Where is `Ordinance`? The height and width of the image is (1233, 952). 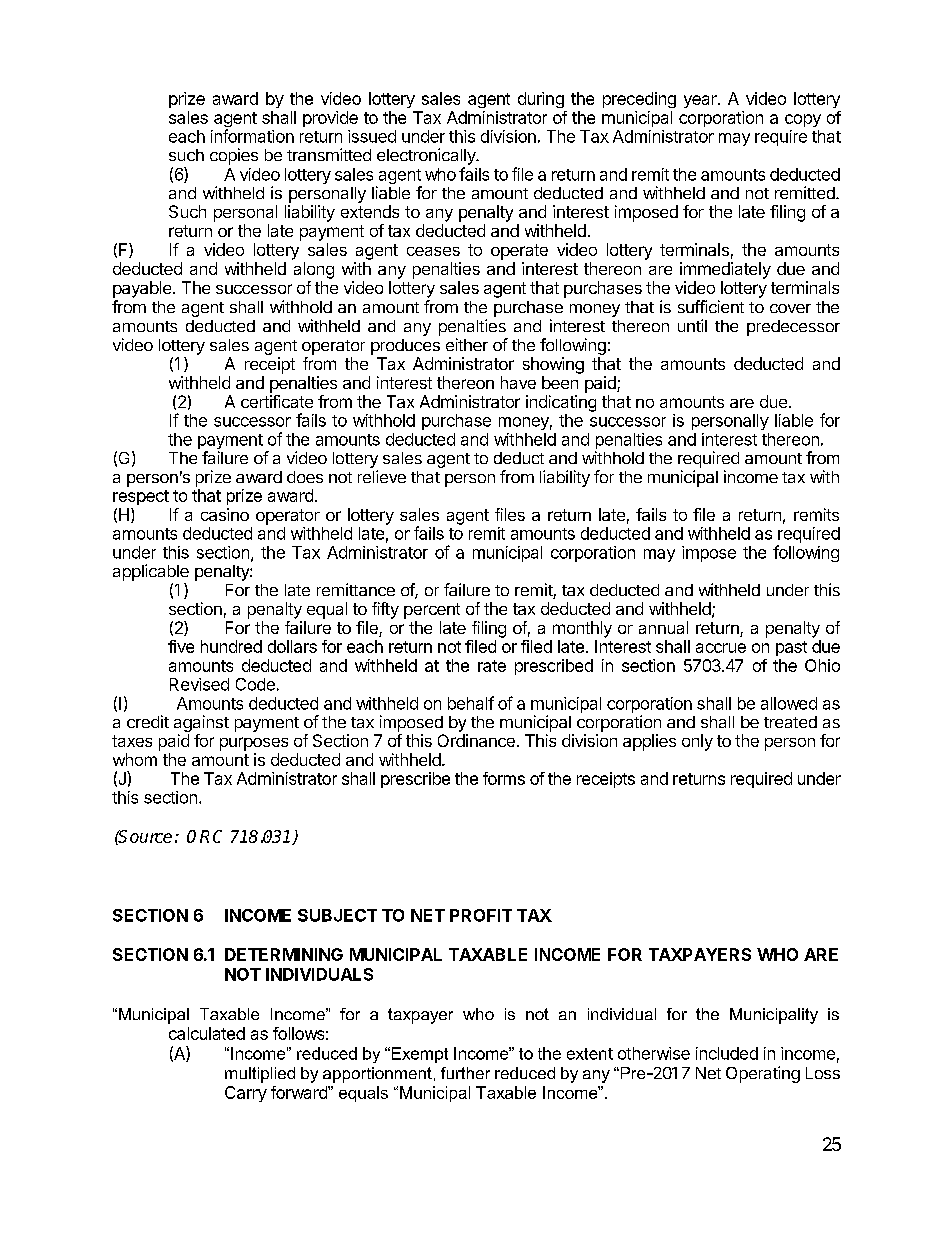
Ordinance is located at coordinates (476, 740).
